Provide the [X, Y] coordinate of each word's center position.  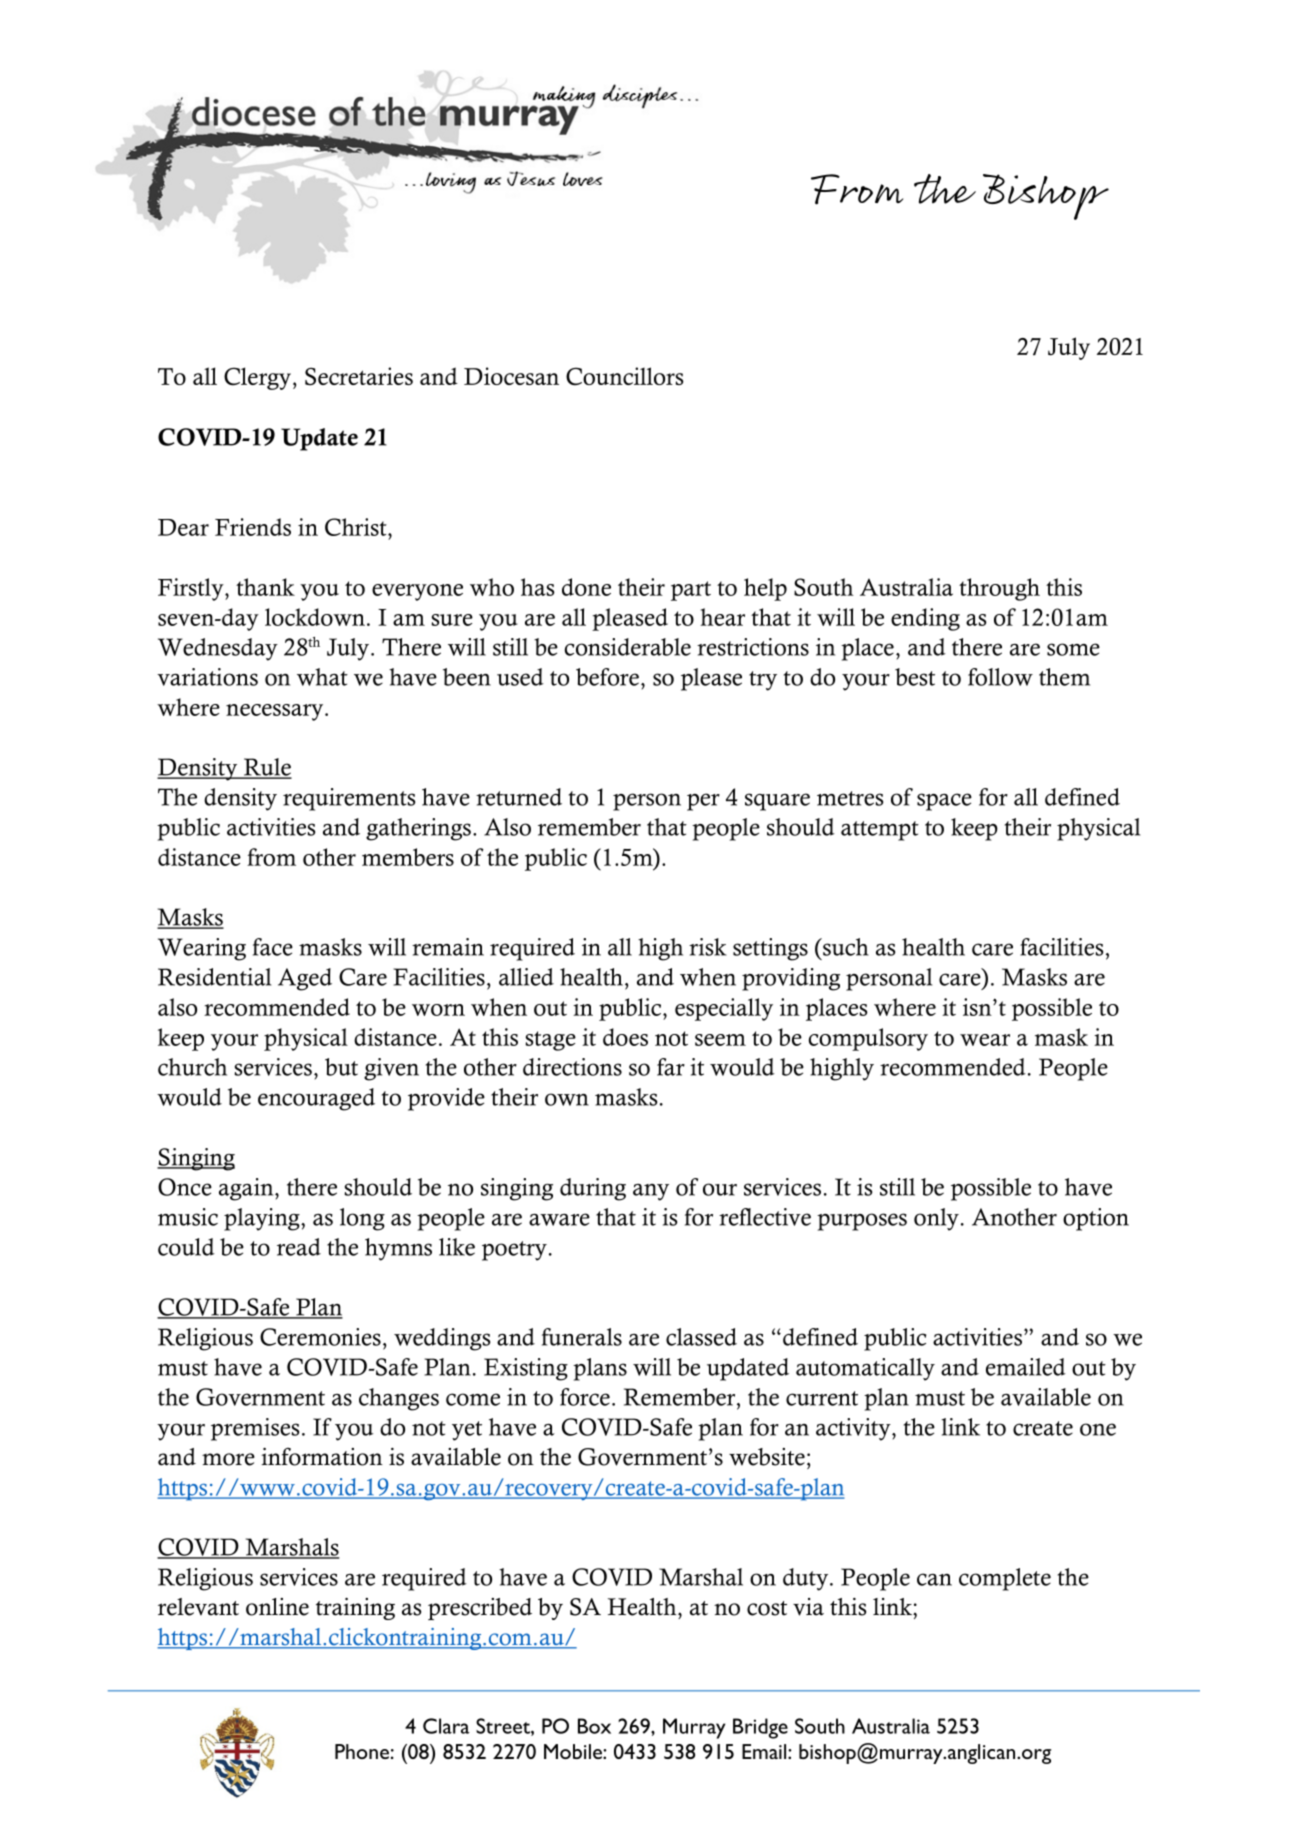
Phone [362, 1751]
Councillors [625, 376]
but [341, 1067]
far [671, 1067]
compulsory [868, 1039]
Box [594, 1726]
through [999, 589]
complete [1005, 1579]
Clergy [257, 378]
